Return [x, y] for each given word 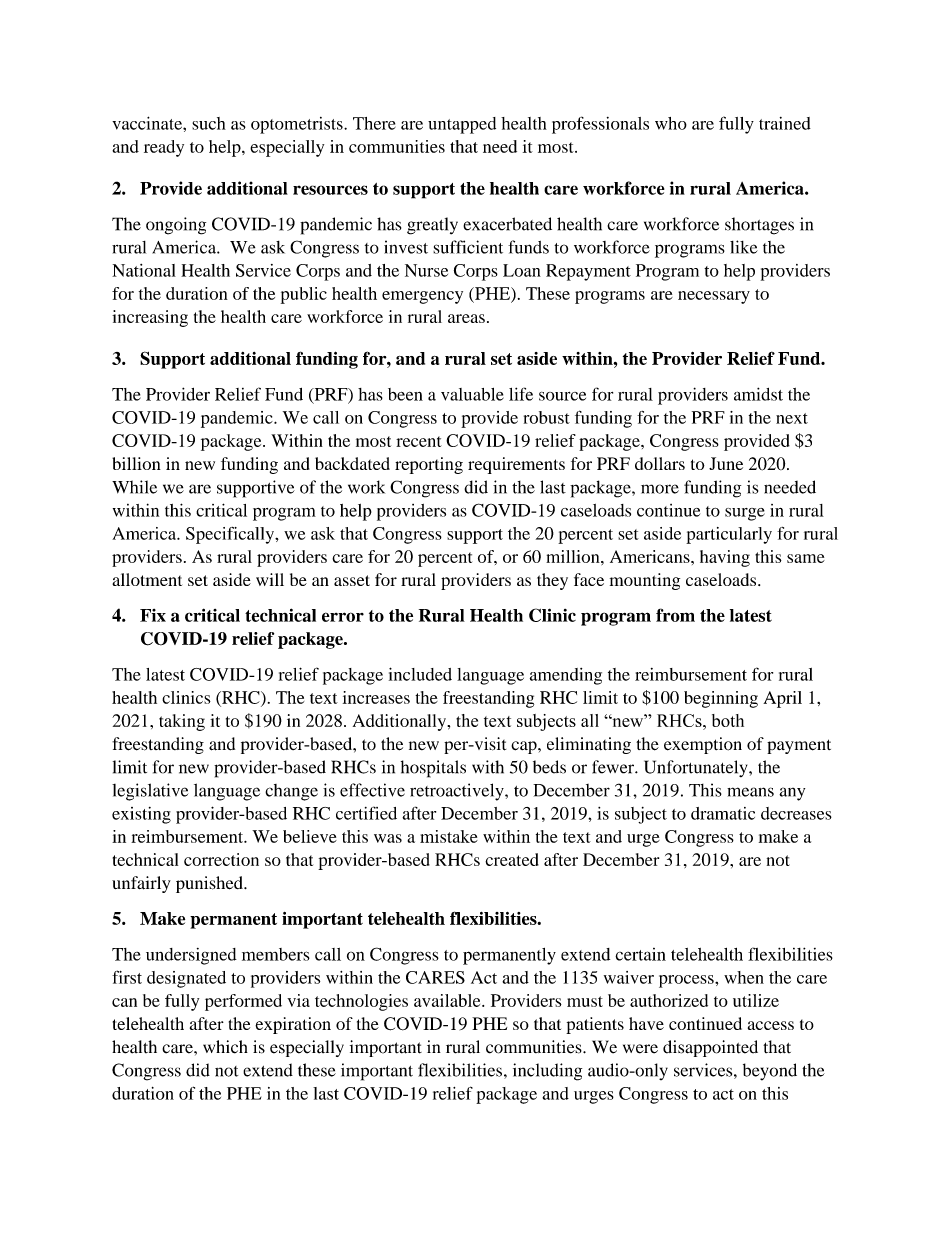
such [209, 123]
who [671, 123]
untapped [462, 125]
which [225, 1047]
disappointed [710, 1048]
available [448, 1000]
